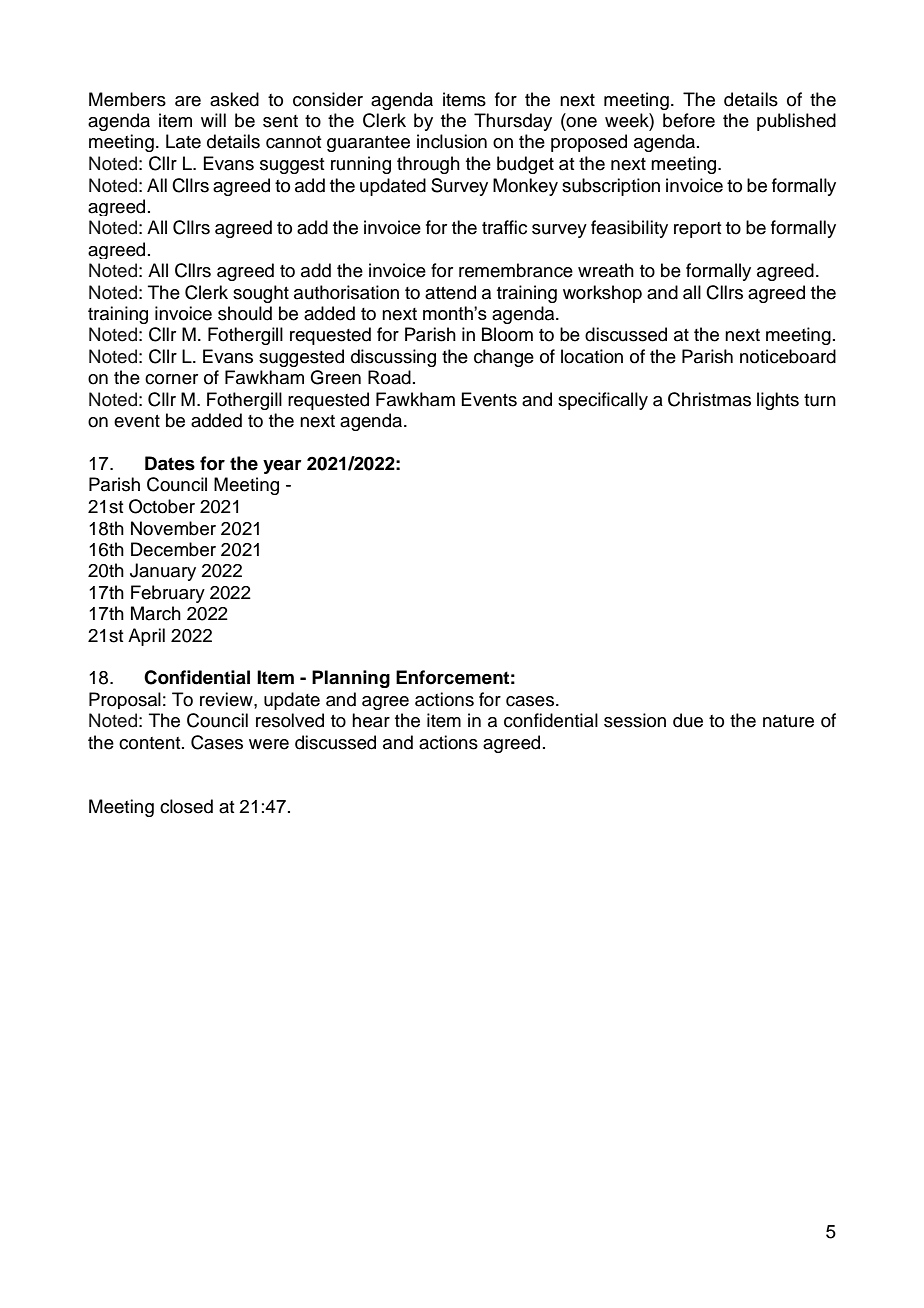 The width and height of the screenshot is (924, 1308). I want to click on due, so click(688, 720).
